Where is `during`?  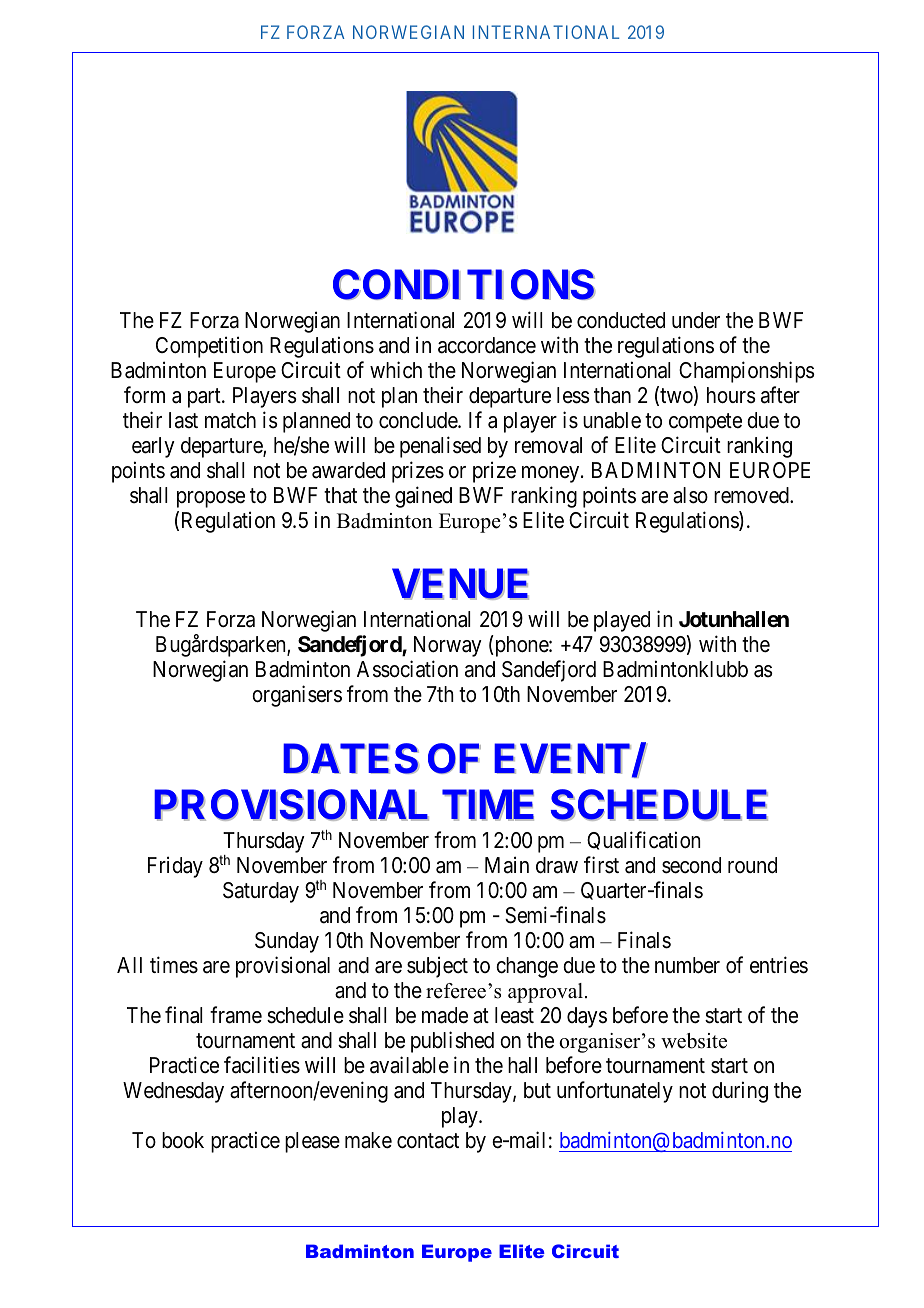 during is located at coordinates (740, 1092).
